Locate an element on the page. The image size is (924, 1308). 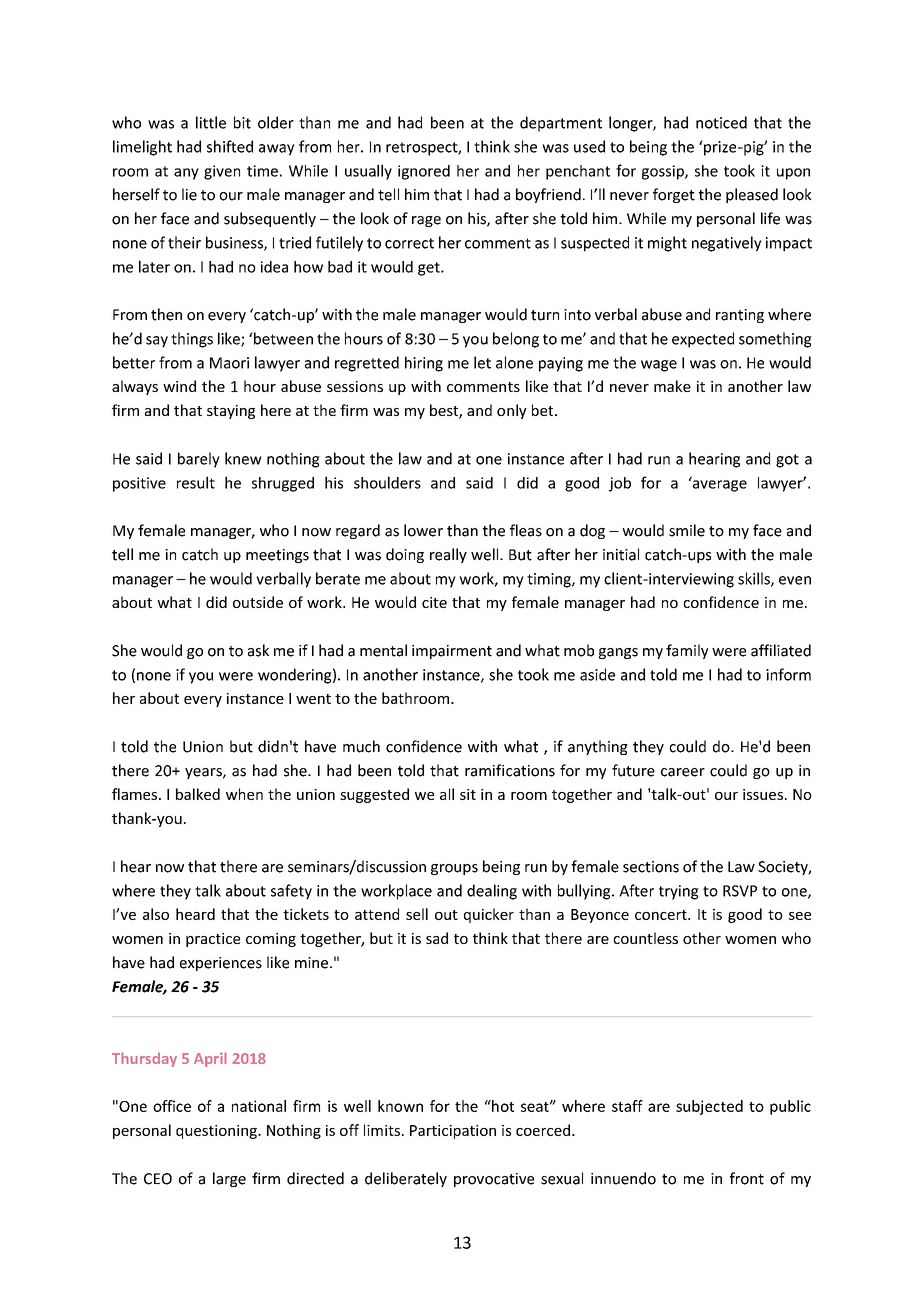
ignored is located at coordinates (424, 172).
